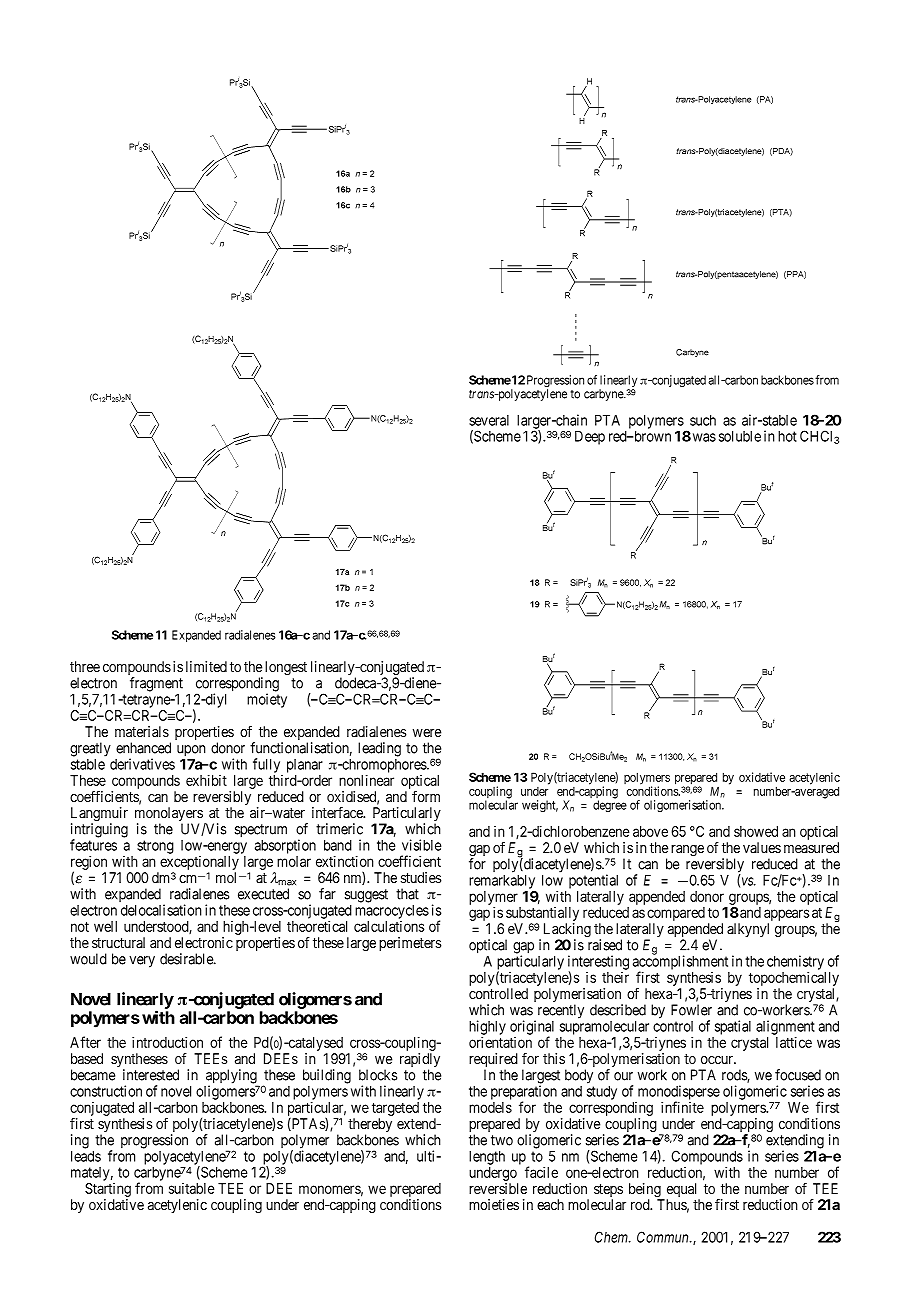 The image size is (924, 1307). Describe the element at coordinates (192, 1188) in the document. I see `suitable` at that location.
